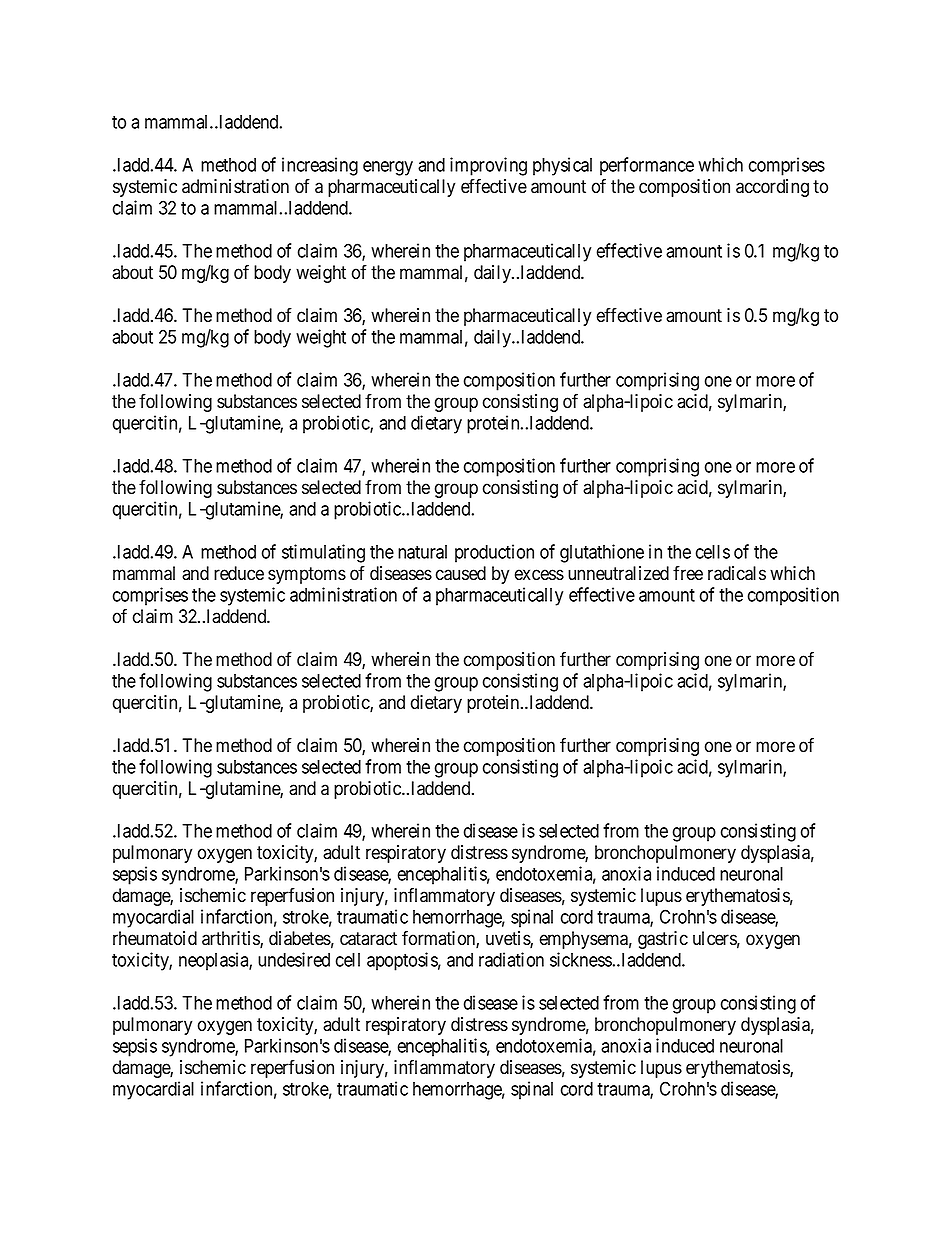  I want to click on radiation, so click(511, 959).
